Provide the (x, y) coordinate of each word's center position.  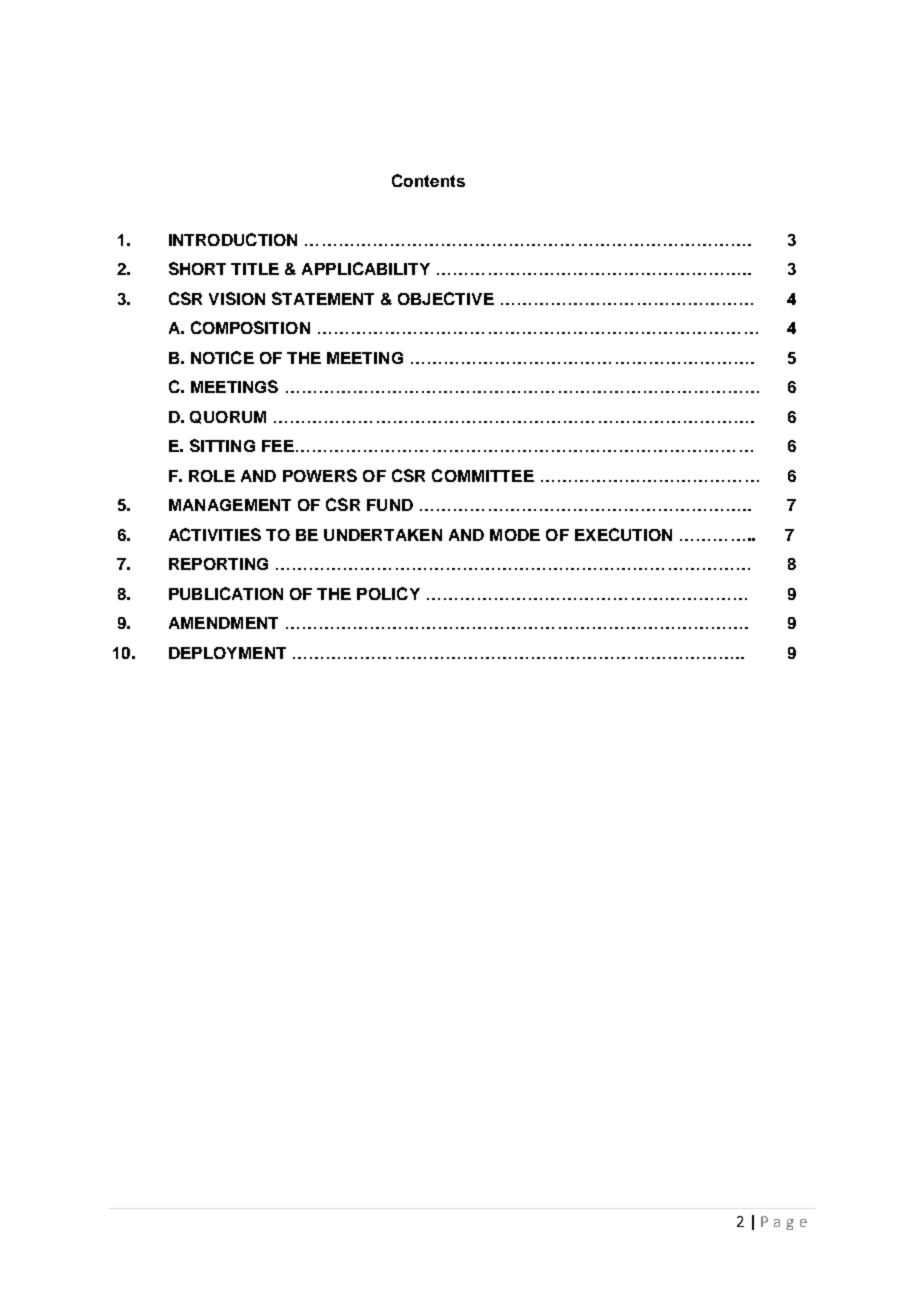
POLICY (388, 593)
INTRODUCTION (233, 239)
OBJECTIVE (446, 298)
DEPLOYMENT (227, 653)
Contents (428, 180)
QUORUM (228, 417)
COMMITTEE (483, 475)
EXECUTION (623, 534)
